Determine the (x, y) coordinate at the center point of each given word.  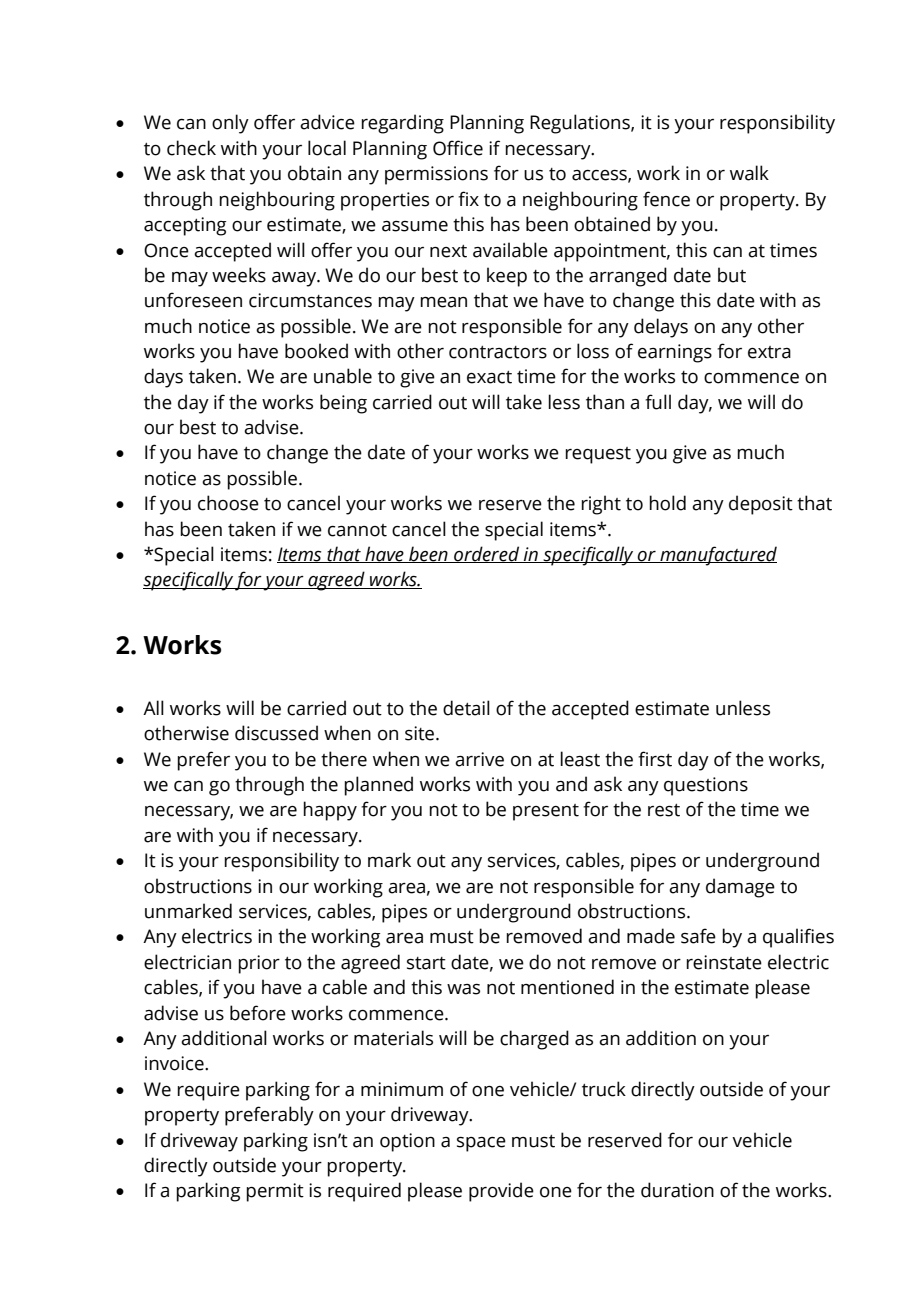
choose (228, 503)
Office (458, 148)
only (230, 124)
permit (275, 1192)
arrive (479, 759)
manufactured (717, 556)
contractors (498, 352)
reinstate (724, 962)
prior (259, 964)
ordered (487, 554)
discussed (276, 733)
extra (769, 352)
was (463, 989)
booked (316, 351)
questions (706, 786)
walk (749, 173)
